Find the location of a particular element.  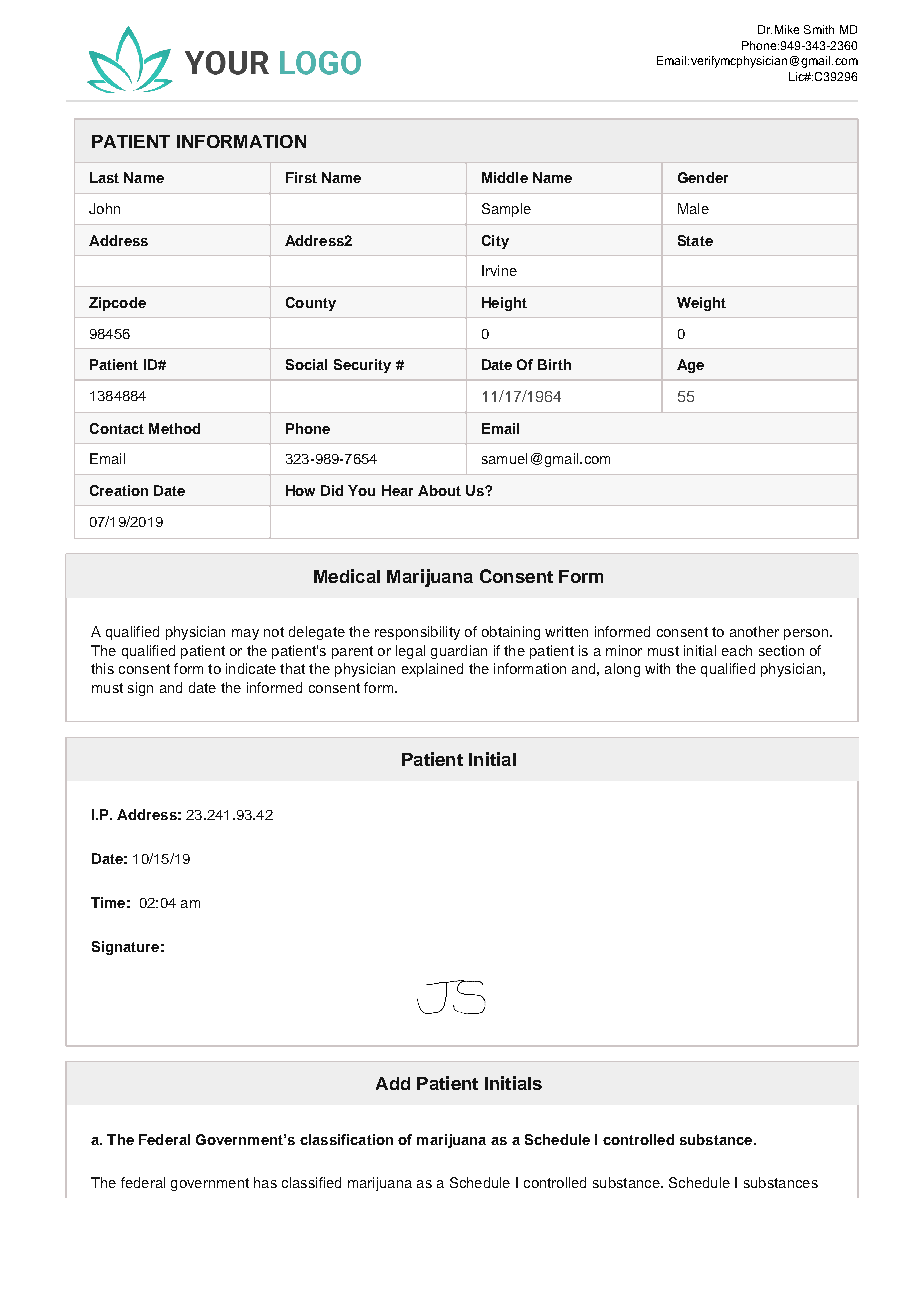

Middle is located at coordinates (505, 177).
